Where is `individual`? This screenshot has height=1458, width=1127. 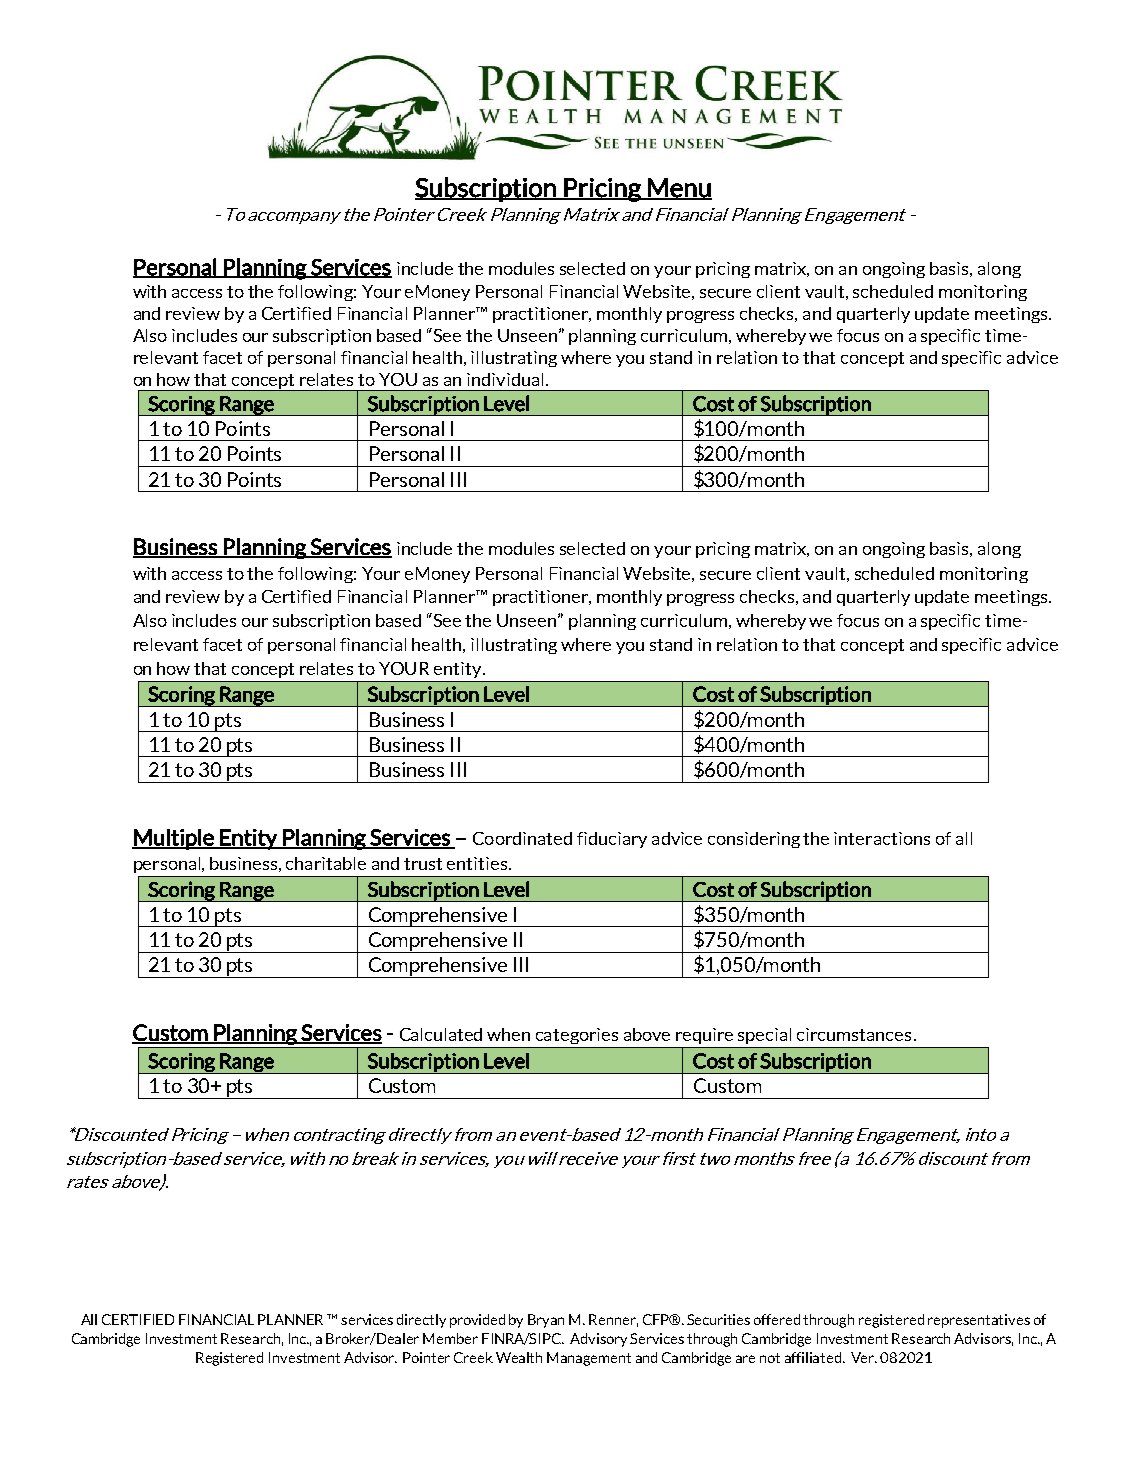 individual is located at coordinates (505, 379).
